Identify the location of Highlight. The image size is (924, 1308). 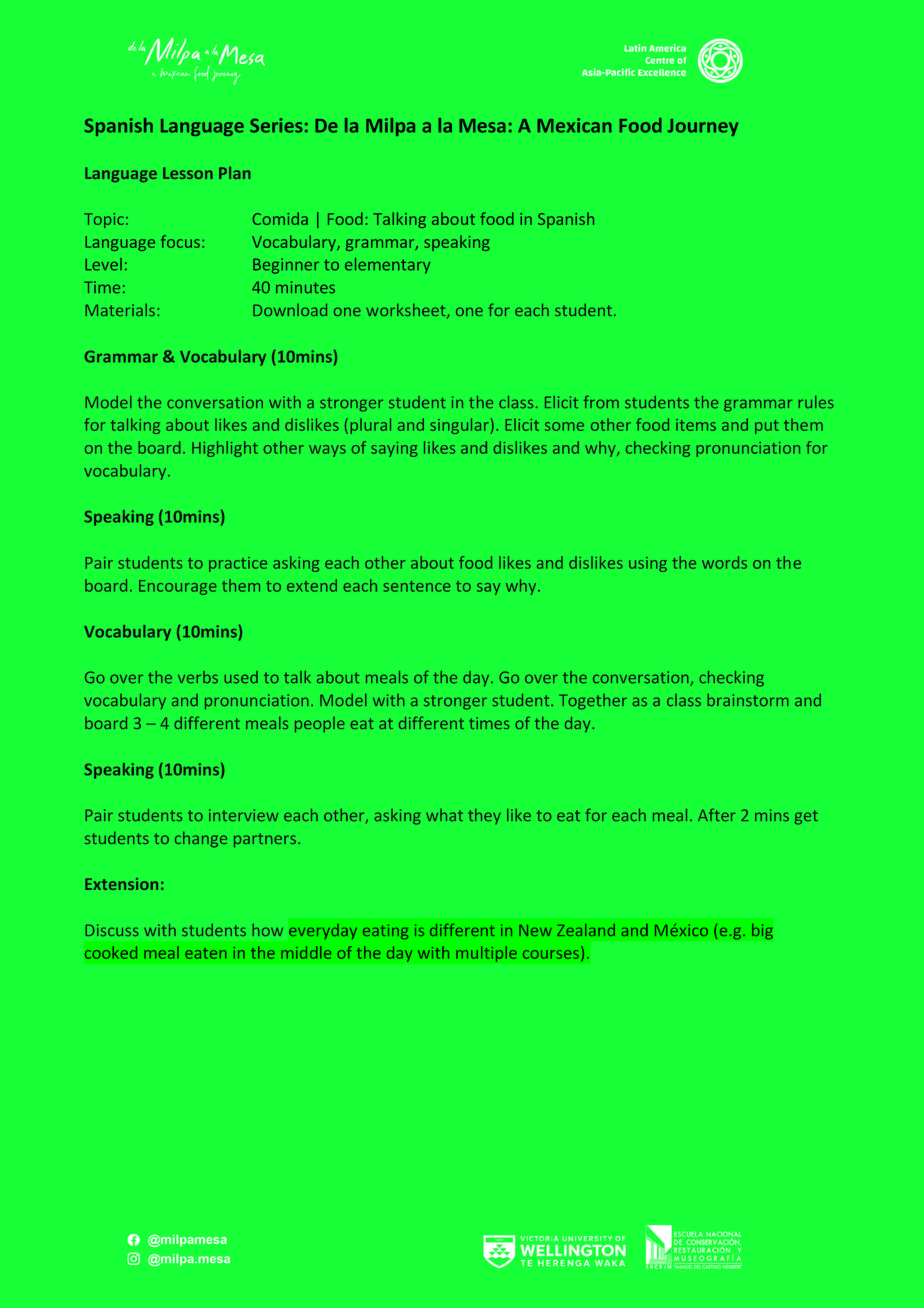
(225, 449).
